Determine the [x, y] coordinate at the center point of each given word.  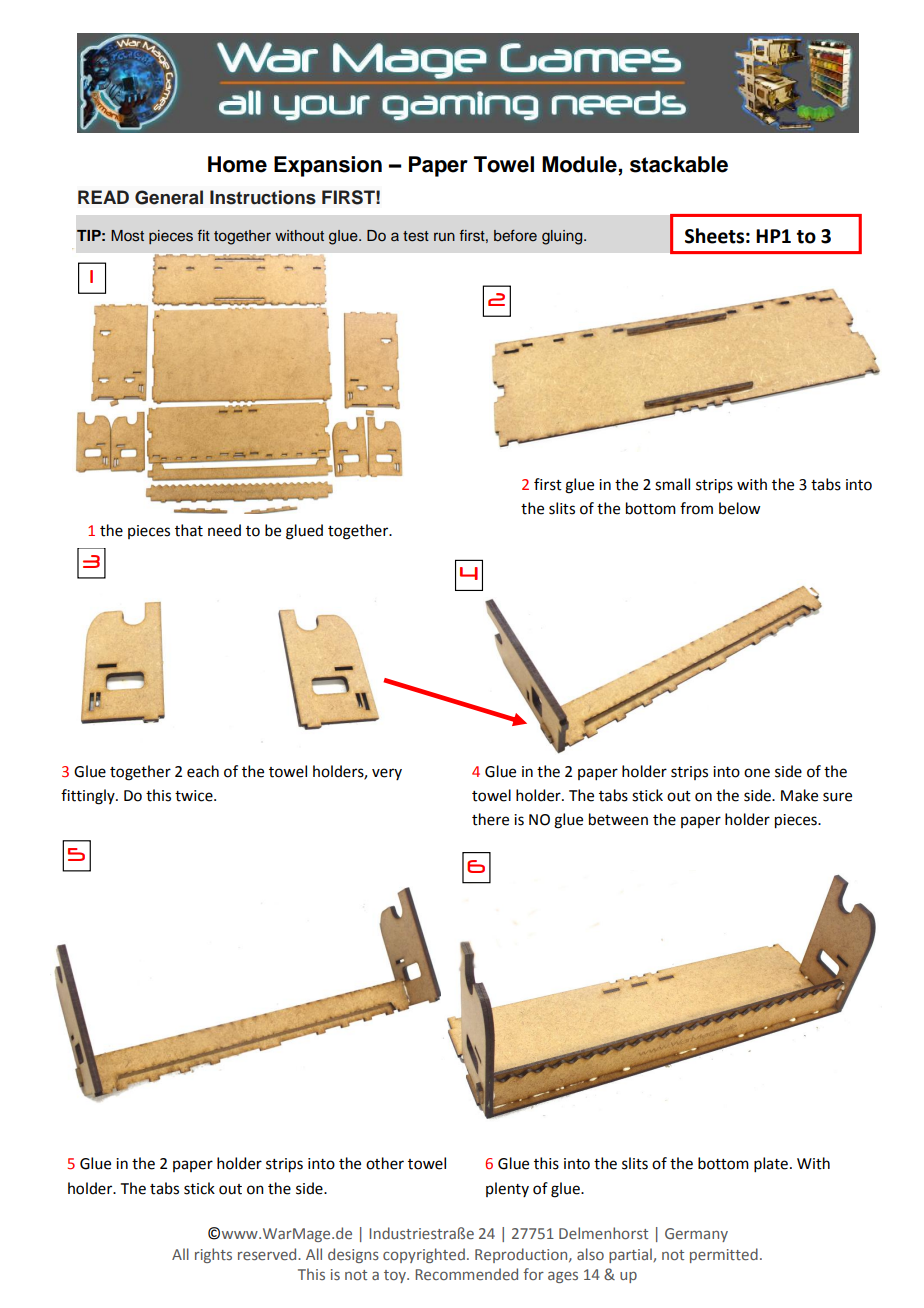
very [387, 774]
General [169, 197]
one [757, 773]
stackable [679, 164]
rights [213, 1255]
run [444, 236]
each [203, 771]
